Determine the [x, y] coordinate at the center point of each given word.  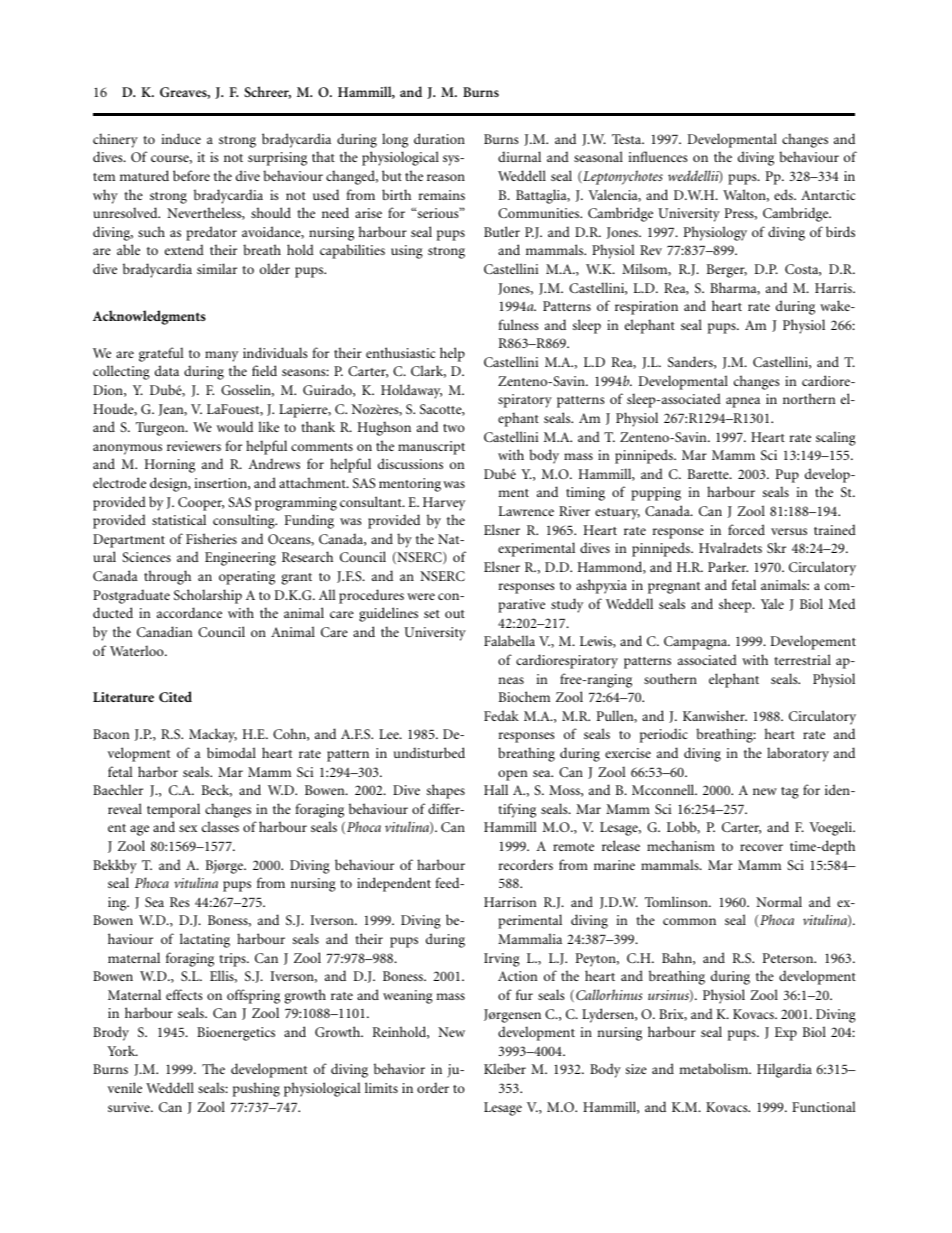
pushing [256, 1089]
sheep [736, 605]
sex [188, 828]
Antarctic [828, 195]
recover [761, 847]
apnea [743, 402]
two [454, 428]
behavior [399, 1068]
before [191, 175]
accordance [189, 612]
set [432, 614]
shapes [446, 791]
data [167, 370]
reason [446, 177]
